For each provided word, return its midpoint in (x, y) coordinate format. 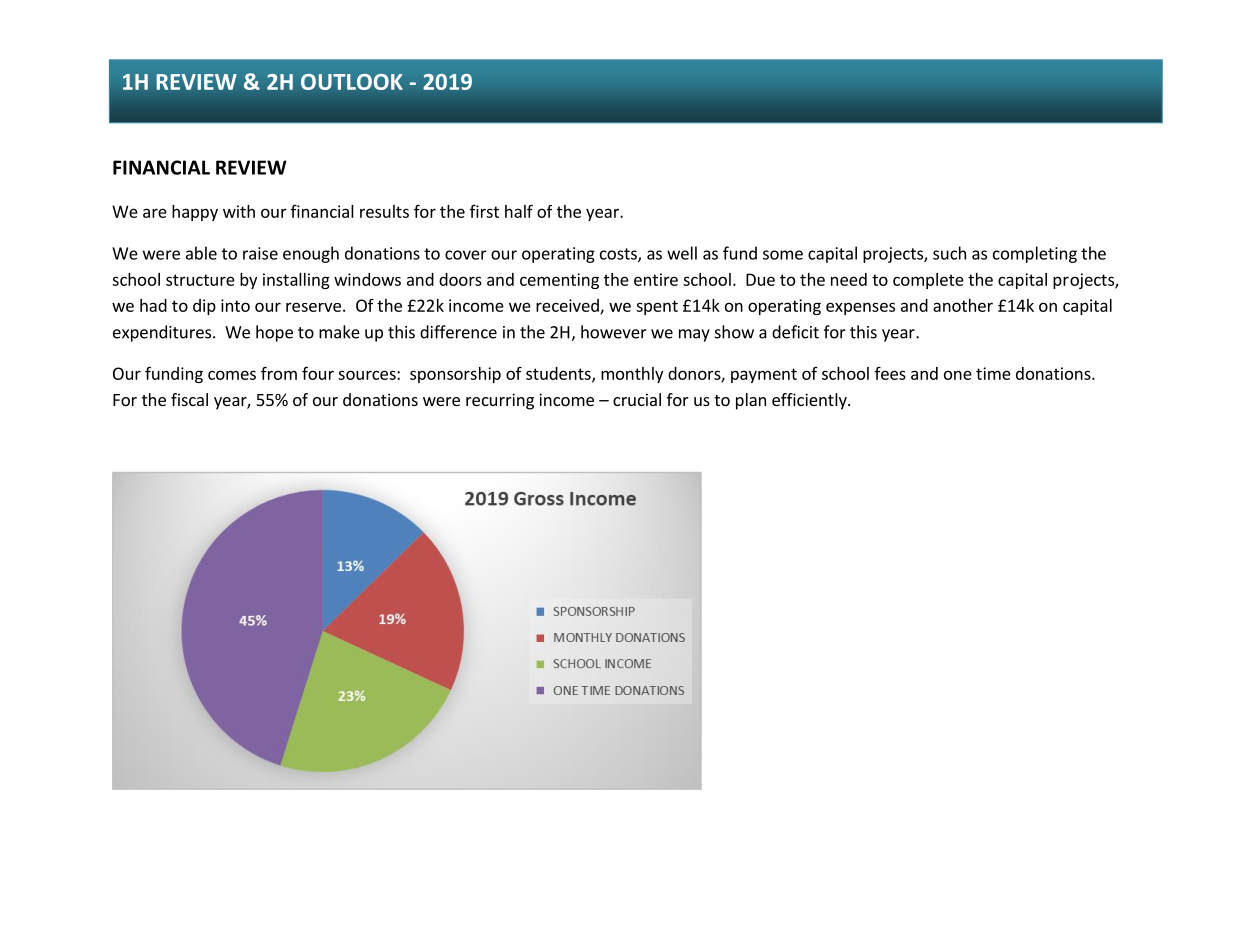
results (384, 211)
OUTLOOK (352, 82)
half (519, 211)
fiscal (189, 399)
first (484, 211)
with (239, 211)
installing (296, 281)
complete (928, 281)
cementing (559, 281)
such (949, 253)
